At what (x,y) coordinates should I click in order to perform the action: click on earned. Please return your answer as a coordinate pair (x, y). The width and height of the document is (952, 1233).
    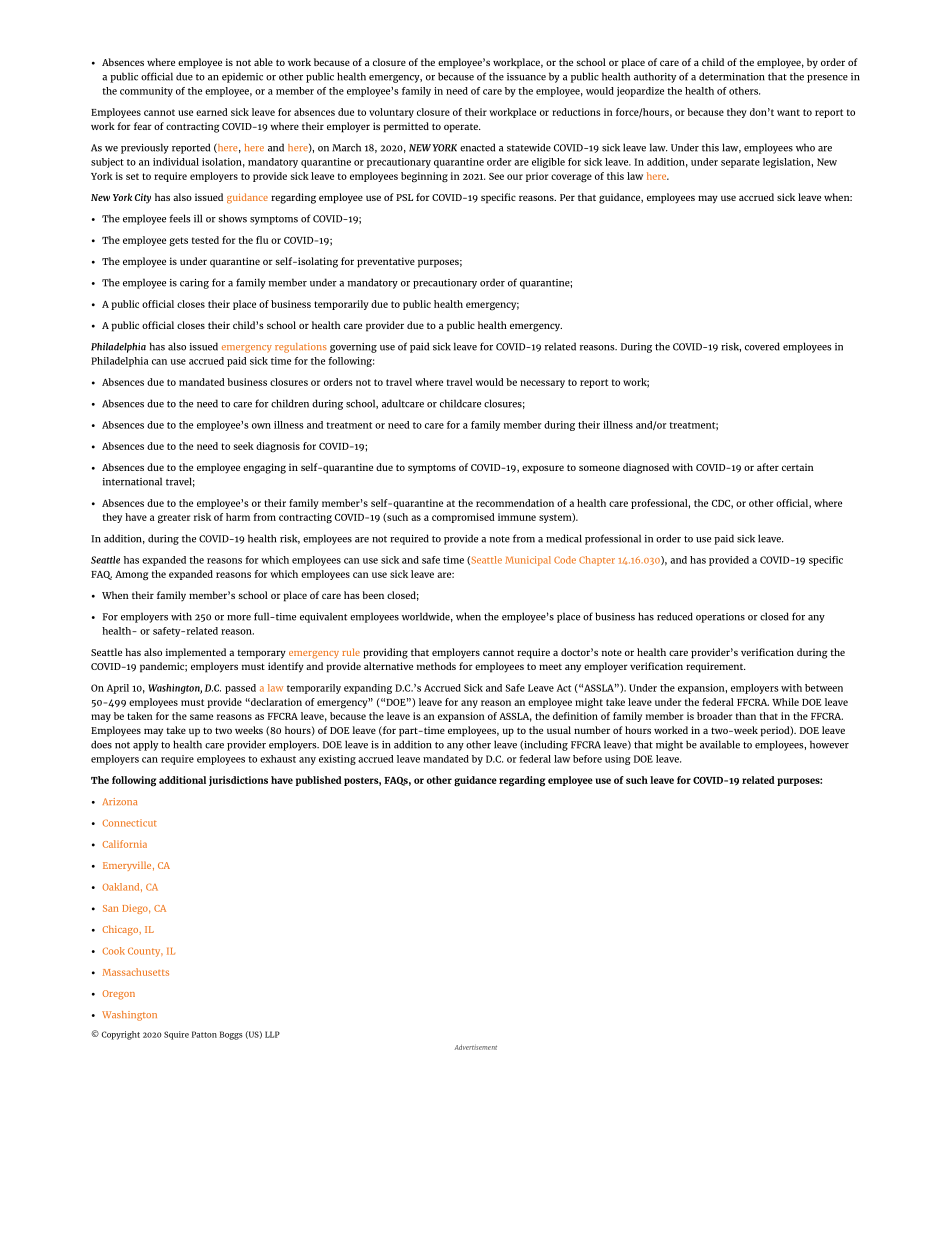
    Looking at the image, I should click on (212, 112).
